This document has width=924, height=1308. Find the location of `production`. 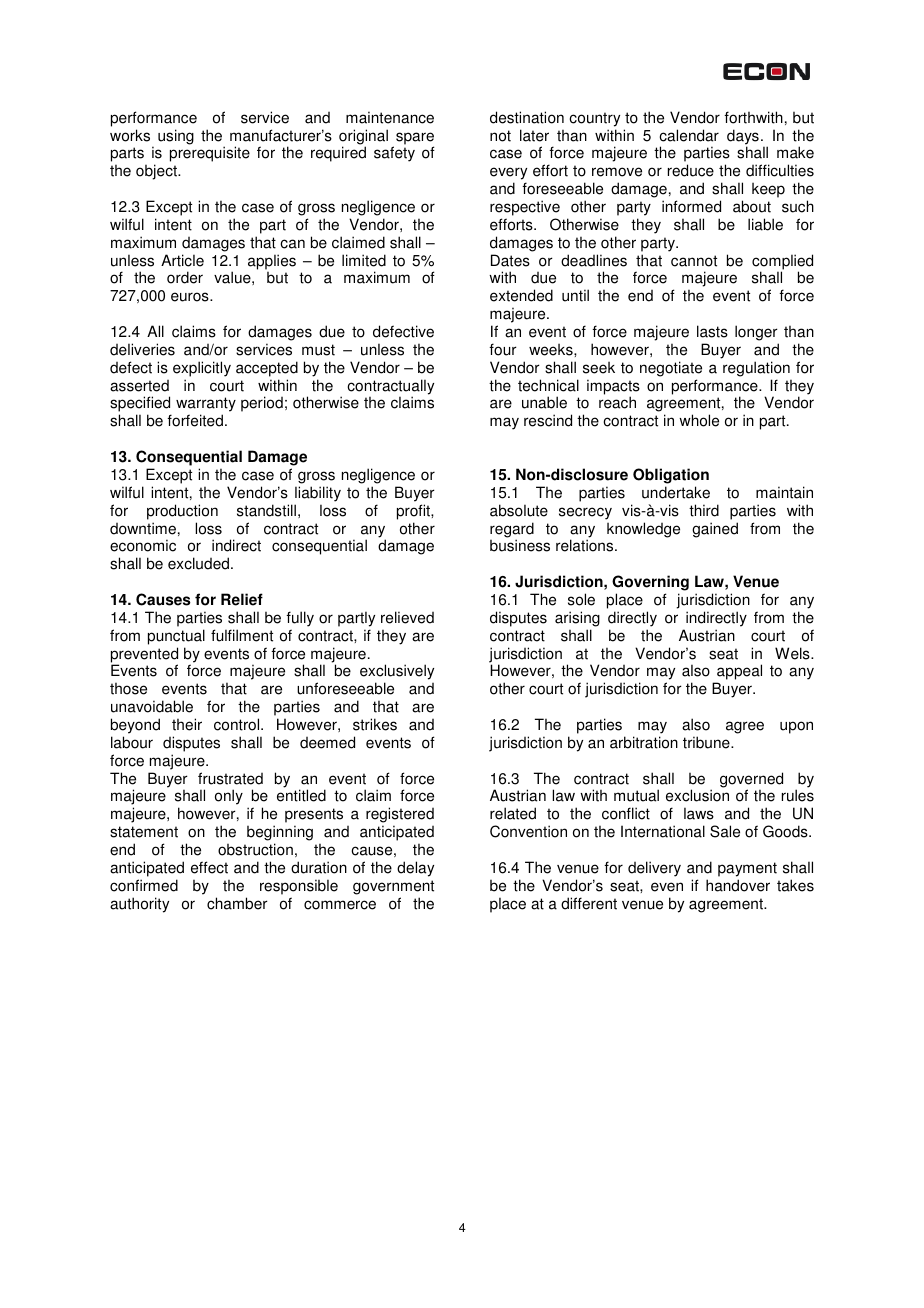

production is located at coordinates (182, 512).
